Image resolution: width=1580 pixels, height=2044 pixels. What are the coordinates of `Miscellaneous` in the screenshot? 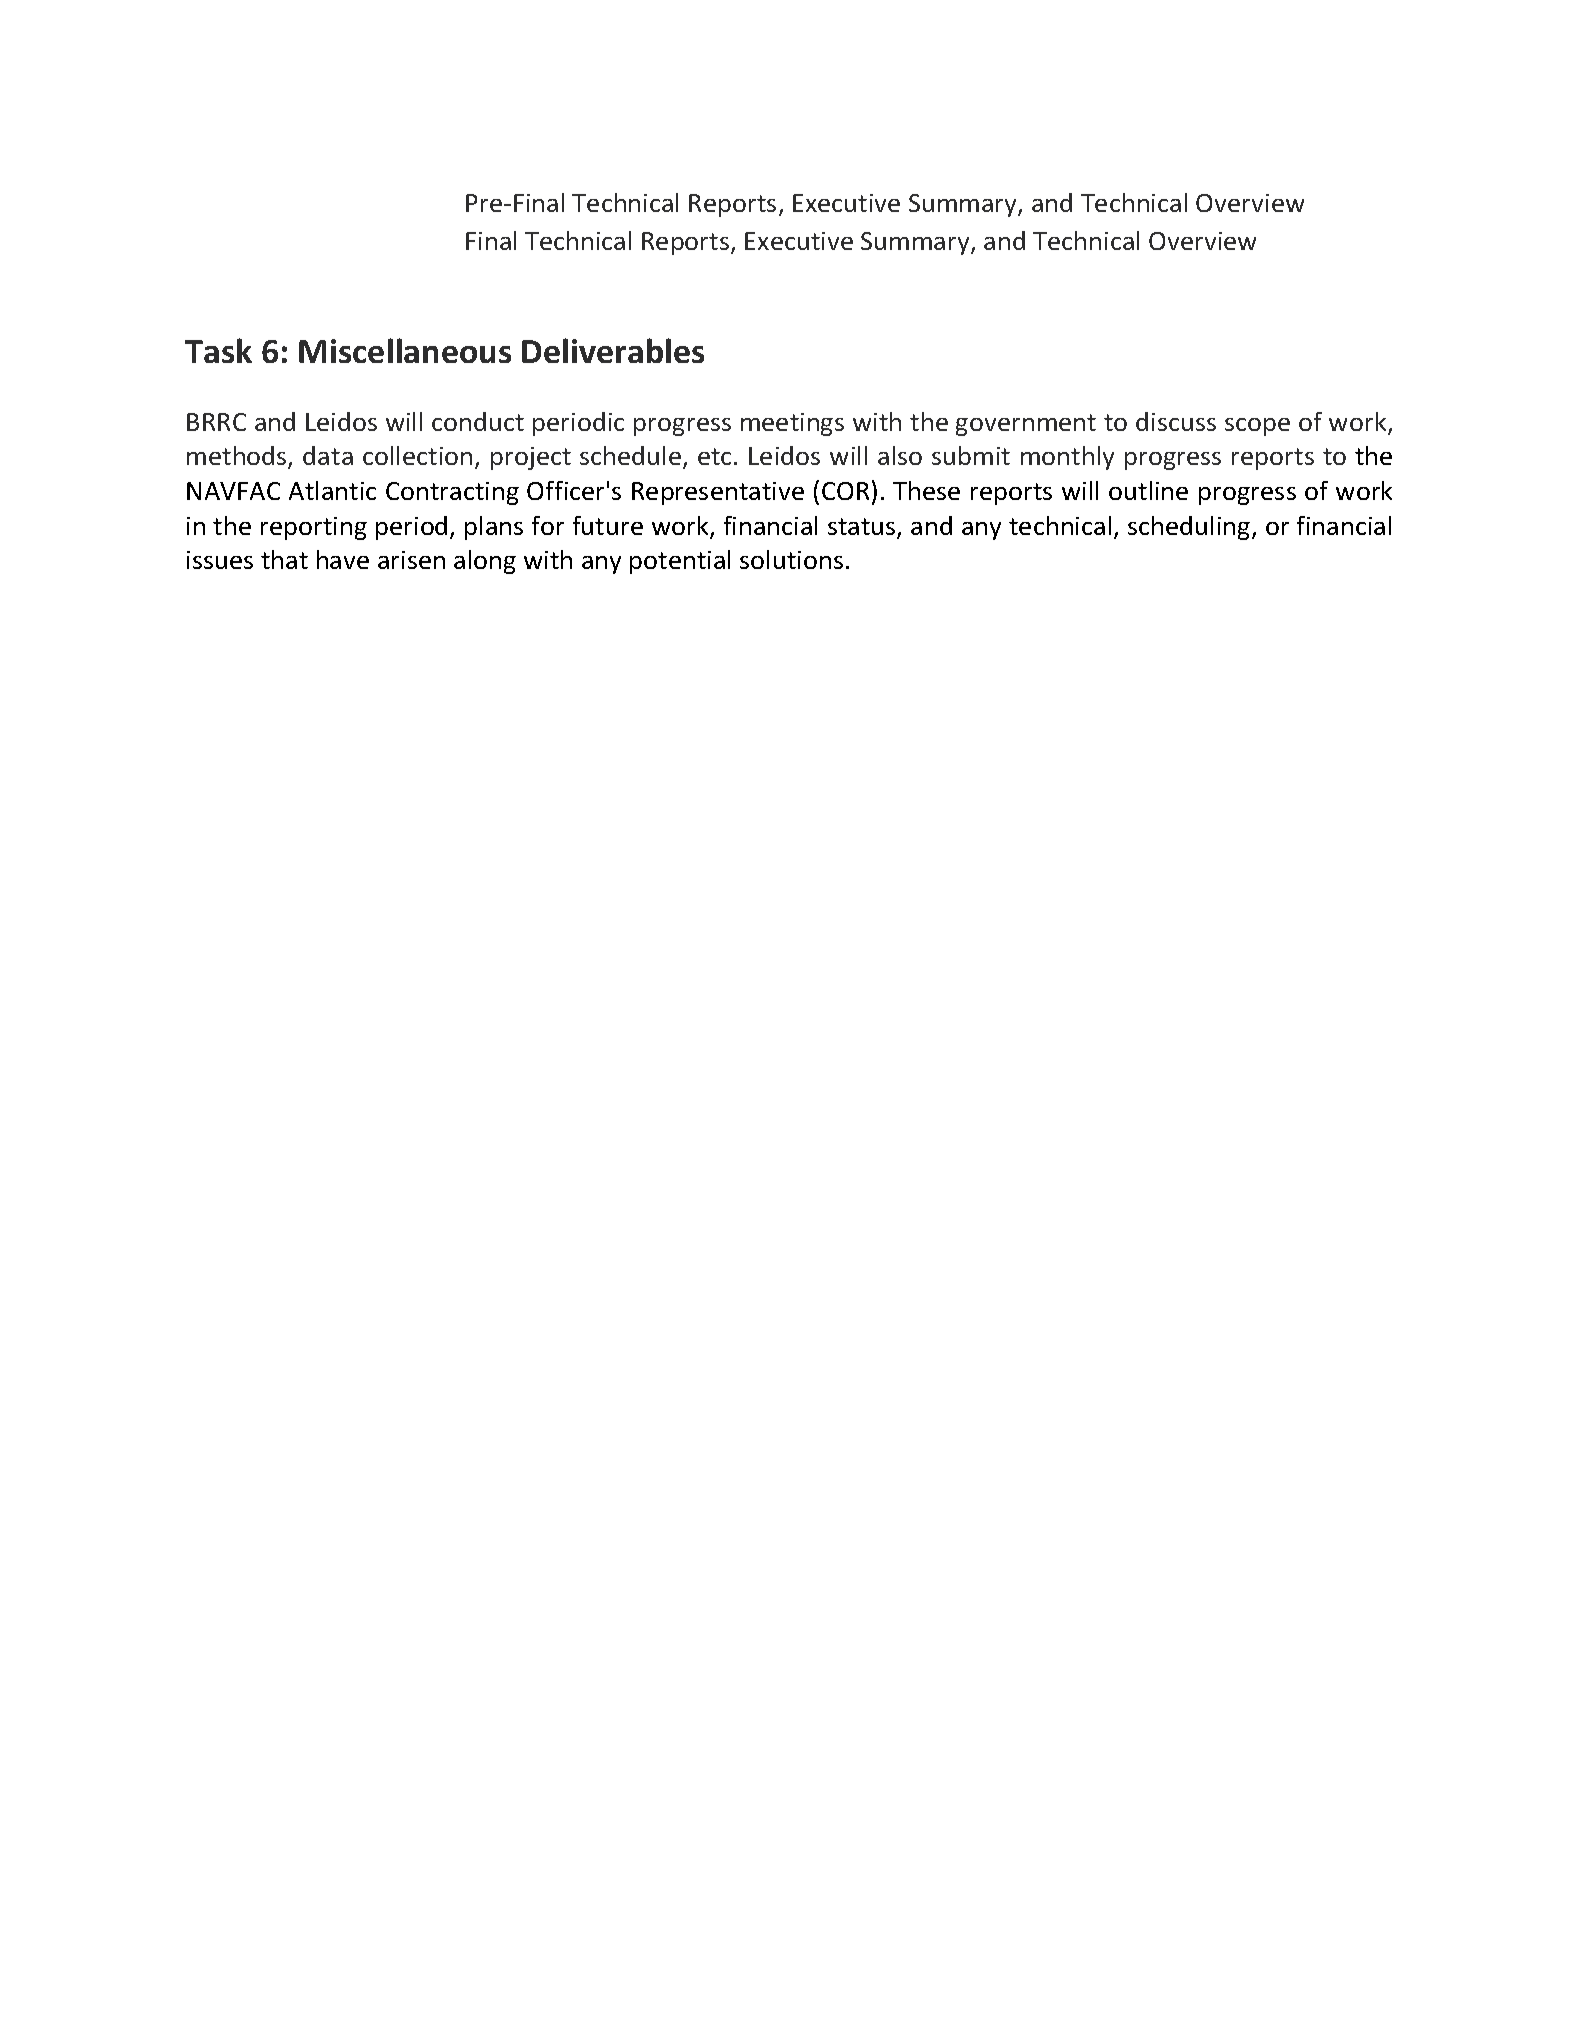 It's located at (405, 350).
